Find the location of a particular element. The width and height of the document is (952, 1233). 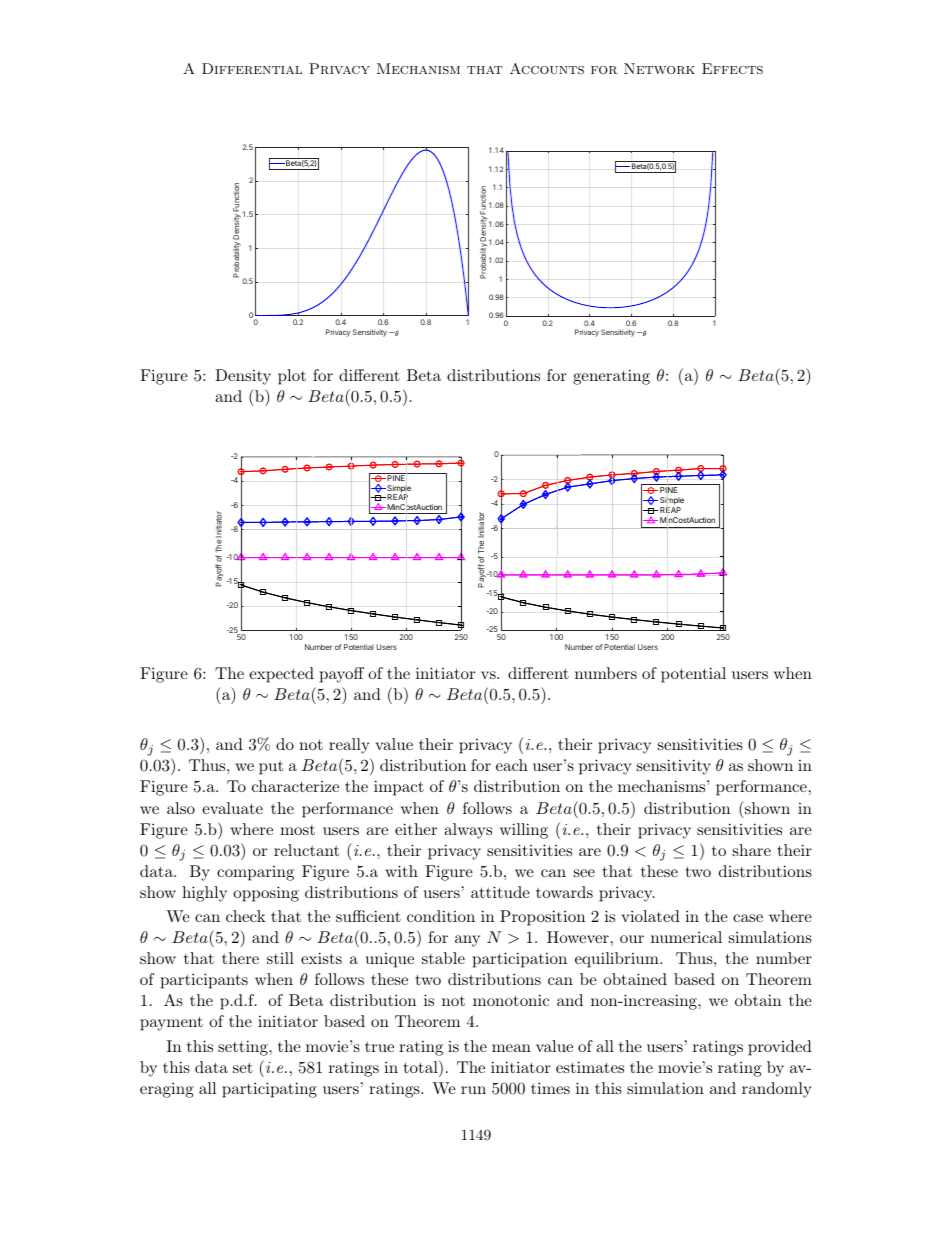

randomly is located at coordinates (777, 1090).
